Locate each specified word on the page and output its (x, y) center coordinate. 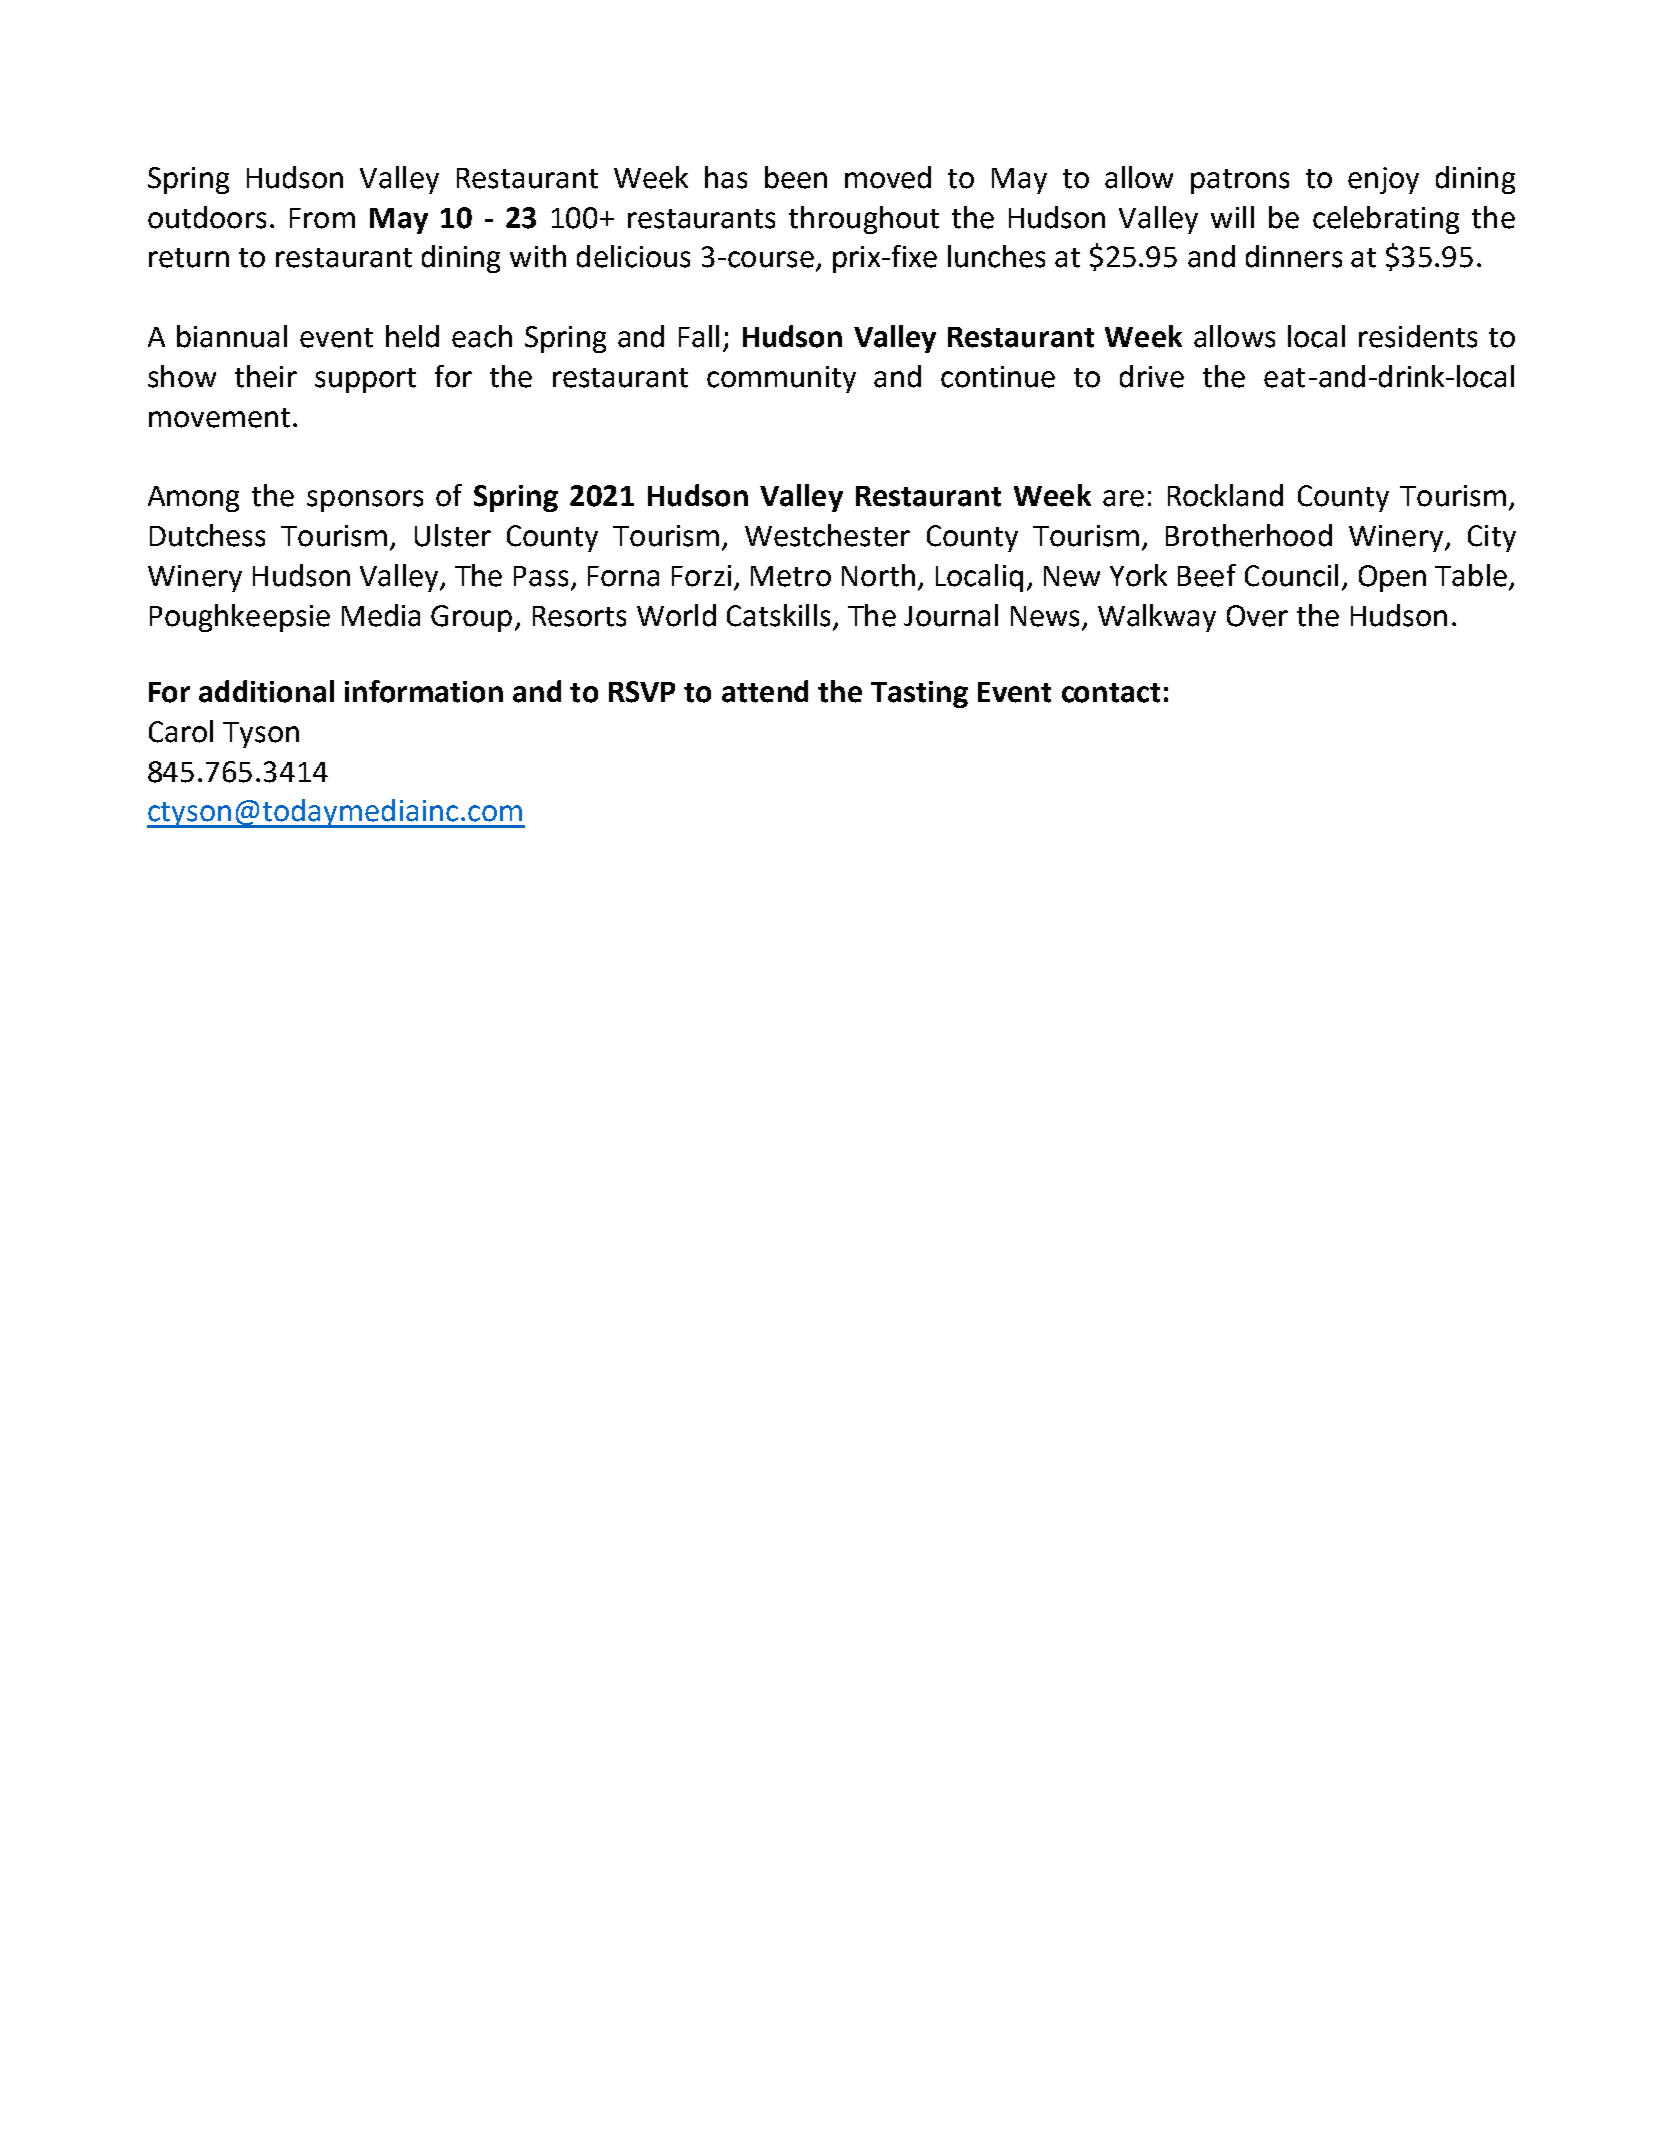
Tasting (919, 694)
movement (219, 418)
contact (1111, 693)
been (796, 177)
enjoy (1383, 180)
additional (266, 691)
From (322, 218)
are (1123, 498)
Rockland (1225, 495)
